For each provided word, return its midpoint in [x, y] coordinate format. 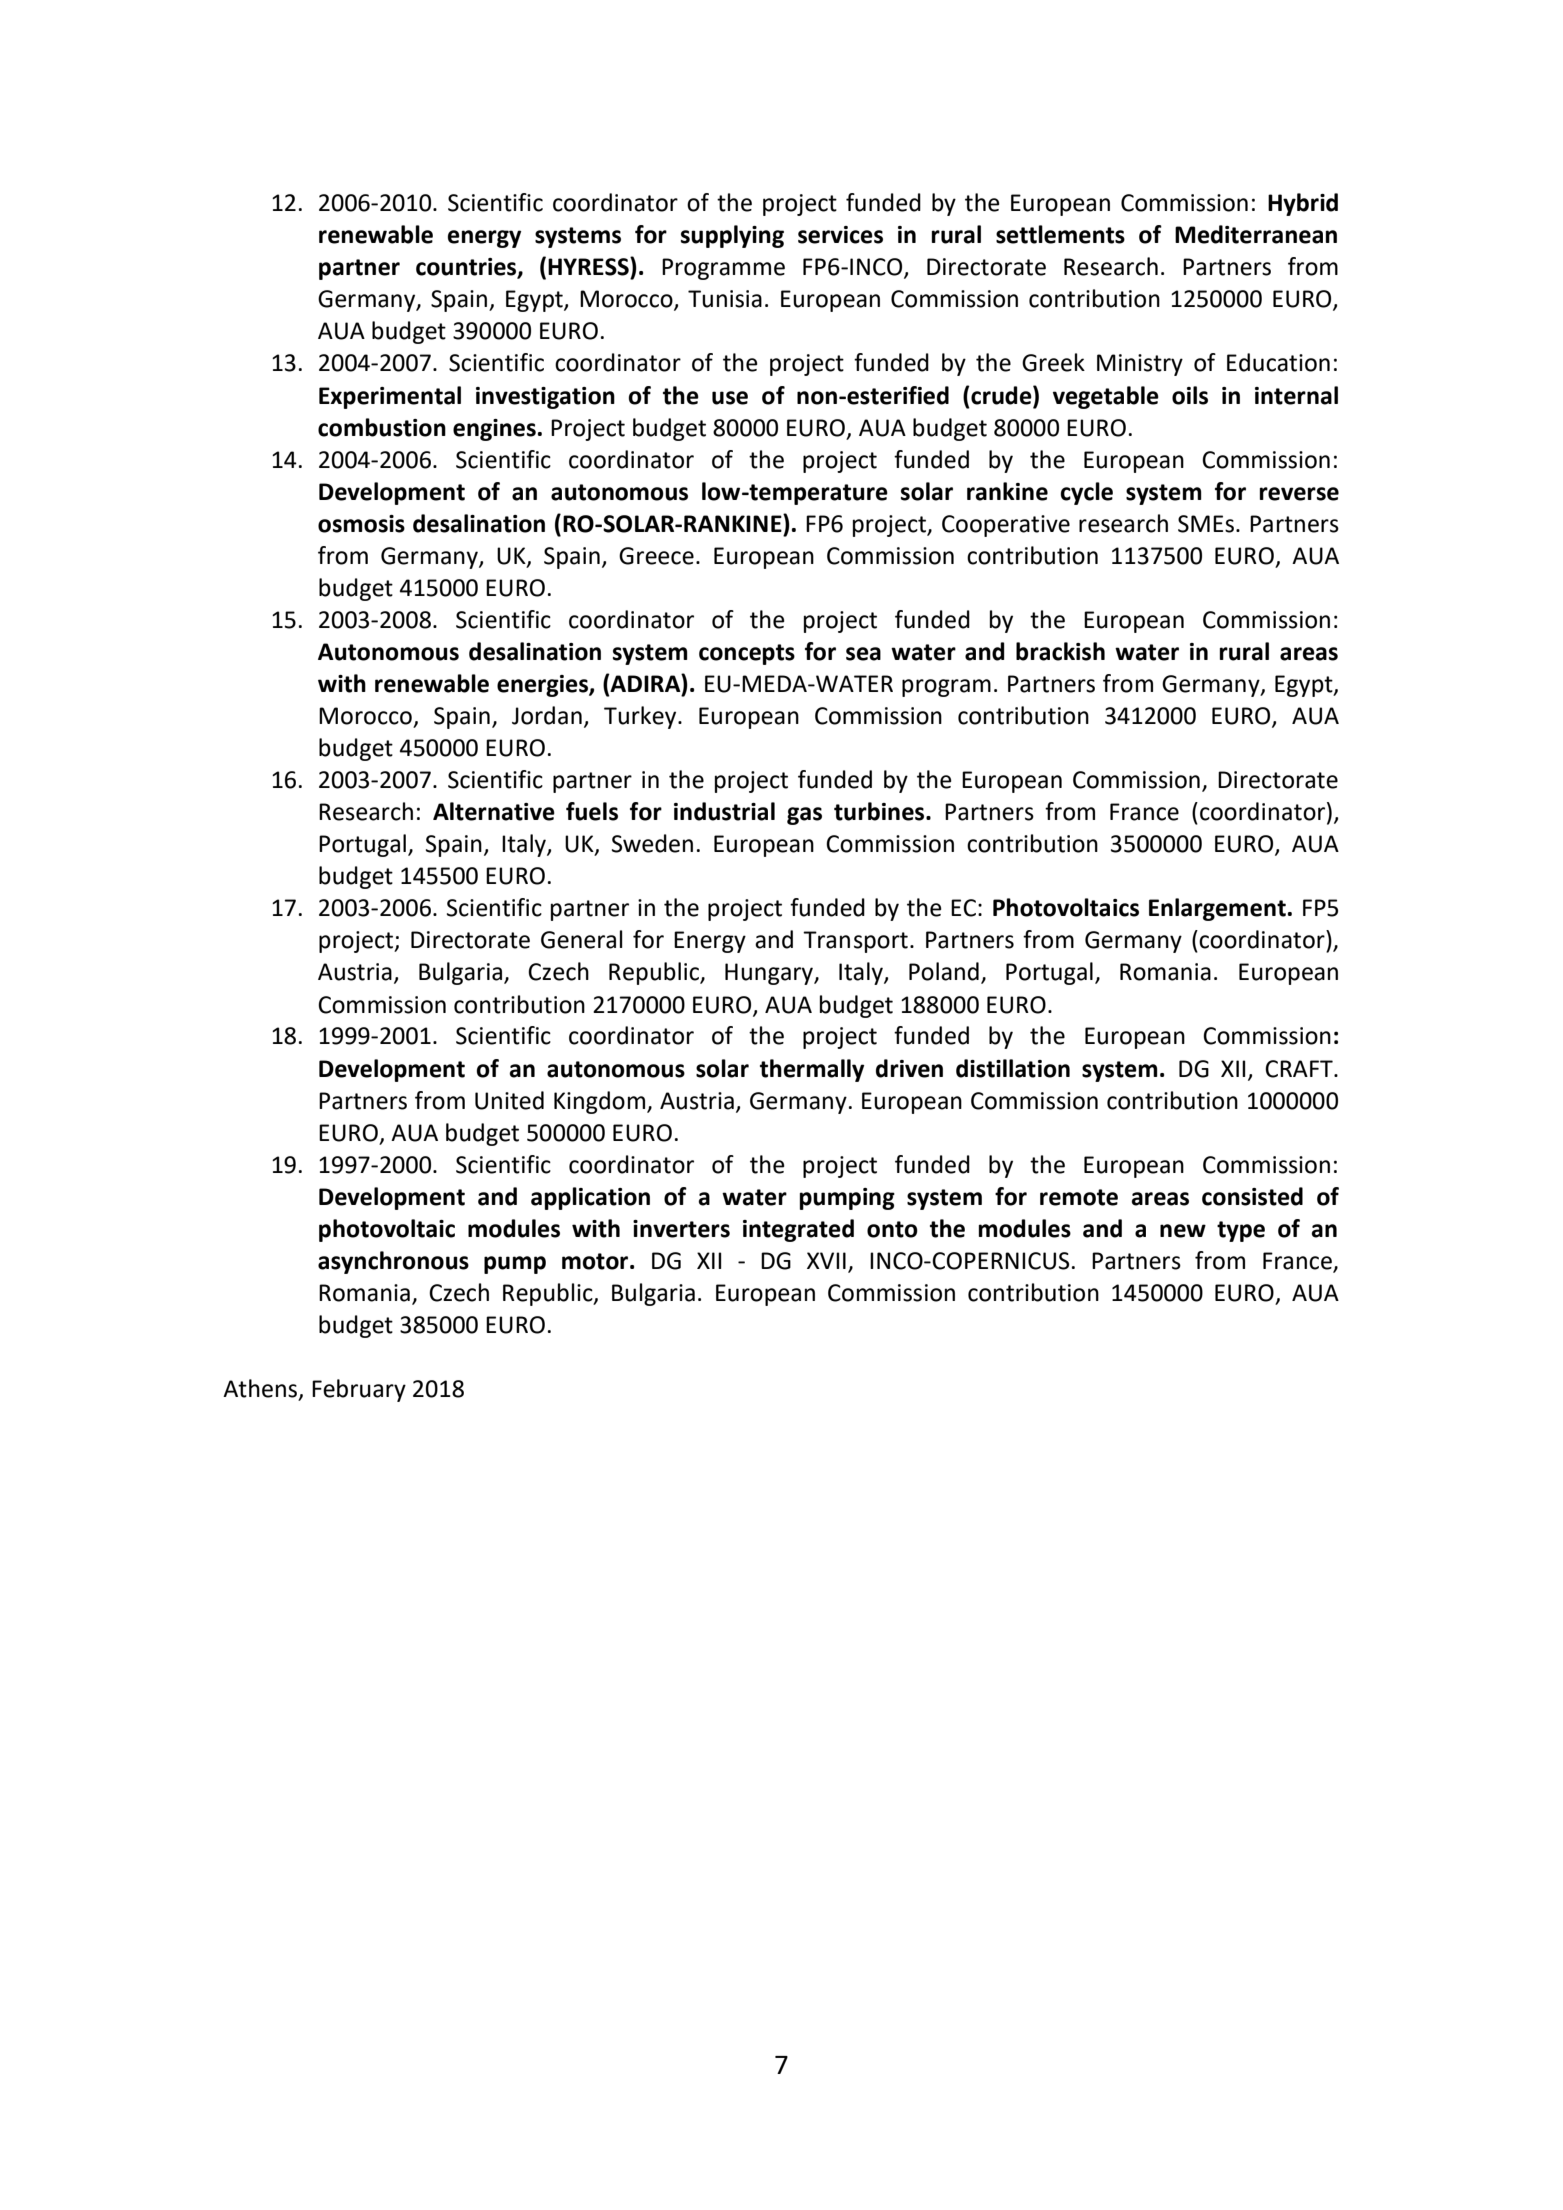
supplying [732, 236]
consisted [1252, 1196]
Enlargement [1217, 909]
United [509, 1100]
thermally [812, 1070]
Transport [855, 942]
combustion [382, 427]
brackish [1060, 651]
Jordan [547, 715]
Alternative [494, 811]
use [730, 398]
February [359, 1390]
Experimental [390, 397]
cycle [1087, 493]
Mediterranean [1256, 234]
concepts [747, 654]
